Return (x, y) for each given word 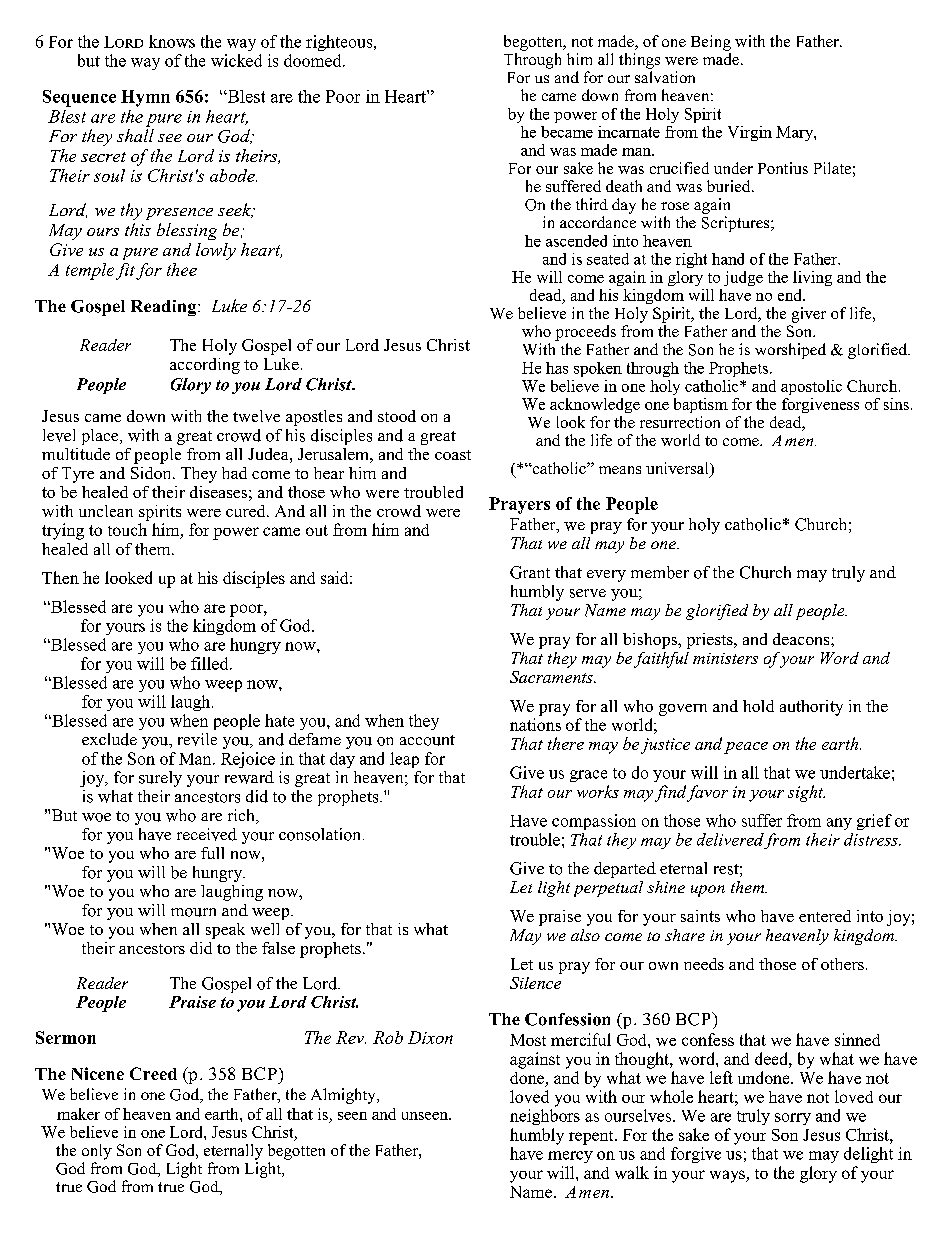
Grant (530, 572)
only (97, 1152)
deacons (802, 639)
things (639, 61)
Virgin (750, 133)
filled (211, 663)
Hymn (145, 98)
